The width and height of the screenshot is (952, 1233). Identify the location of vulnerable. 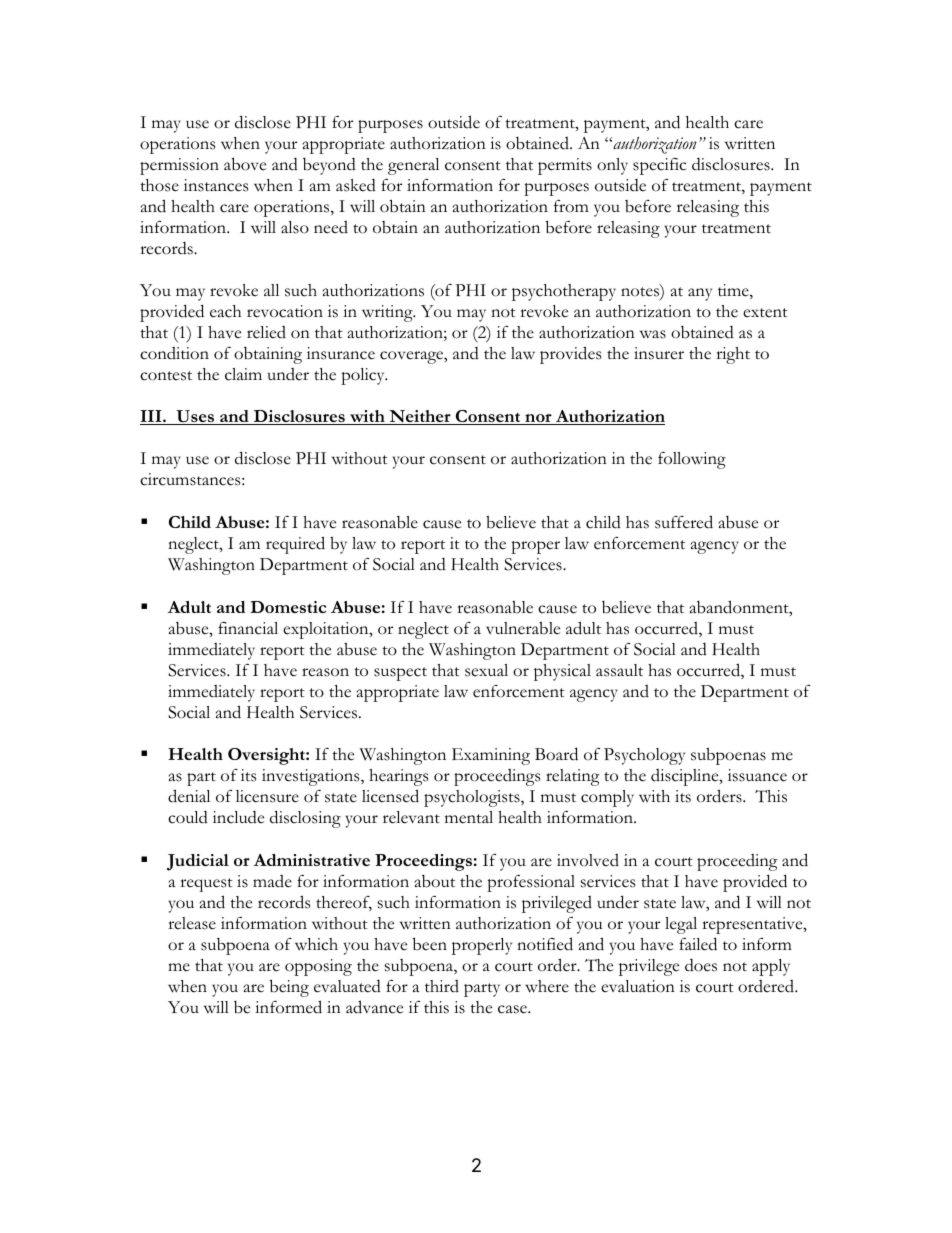
(523, 628).
